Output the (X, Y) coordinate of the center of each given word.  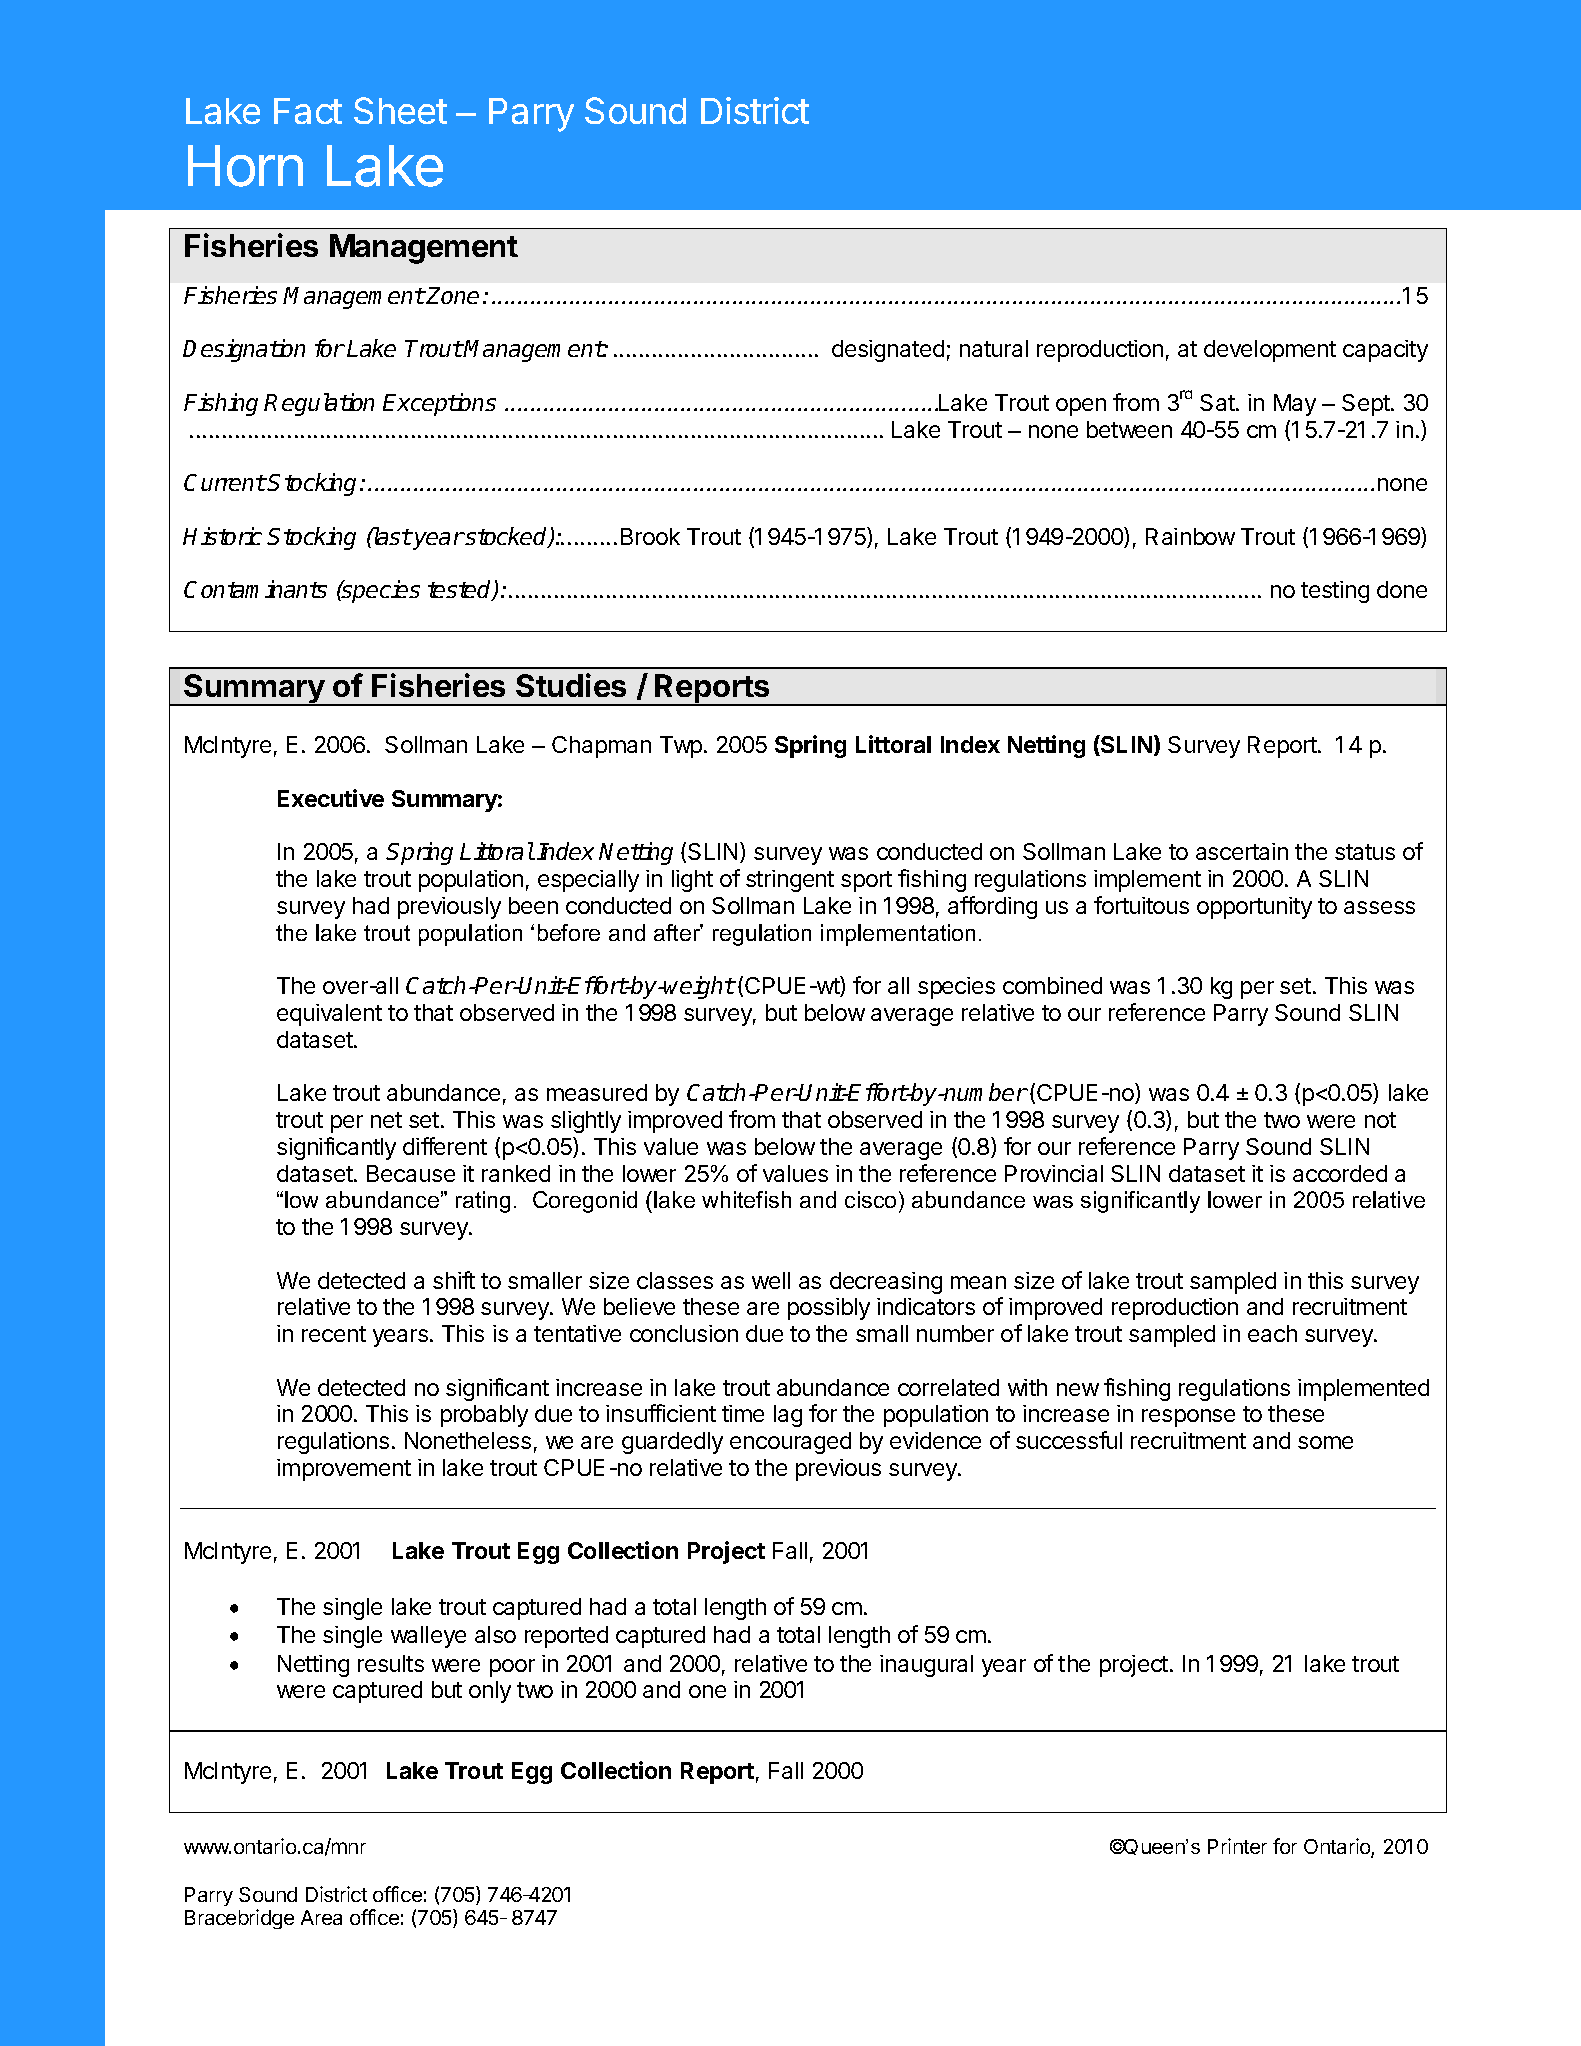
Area (321, 1917)
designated (888, 351)
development (1270, 351)
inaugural (926, 1666)
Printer (1237, 1846)
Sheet (400, 110)
